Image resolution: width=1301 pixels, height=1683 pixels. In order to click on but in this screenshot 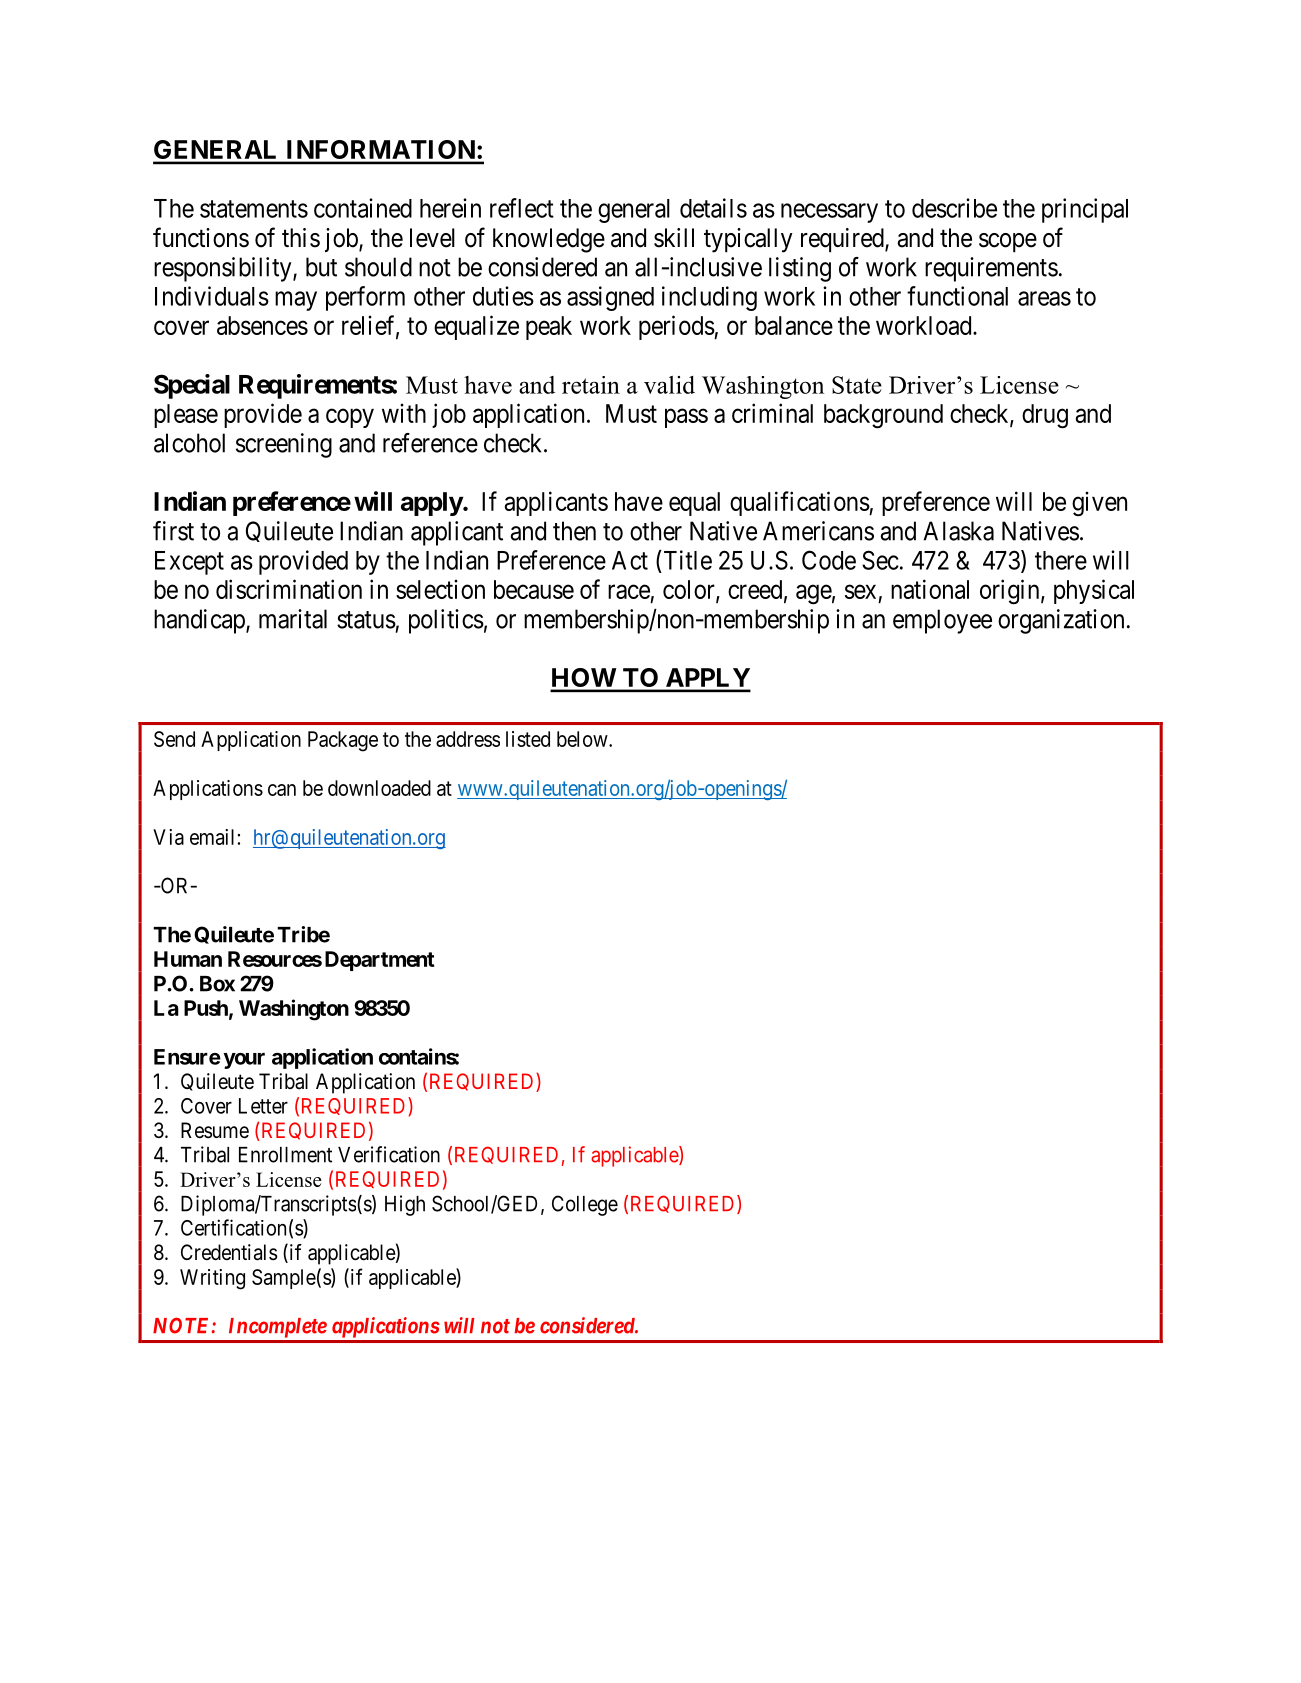, I will do `click(321, 267)`.
